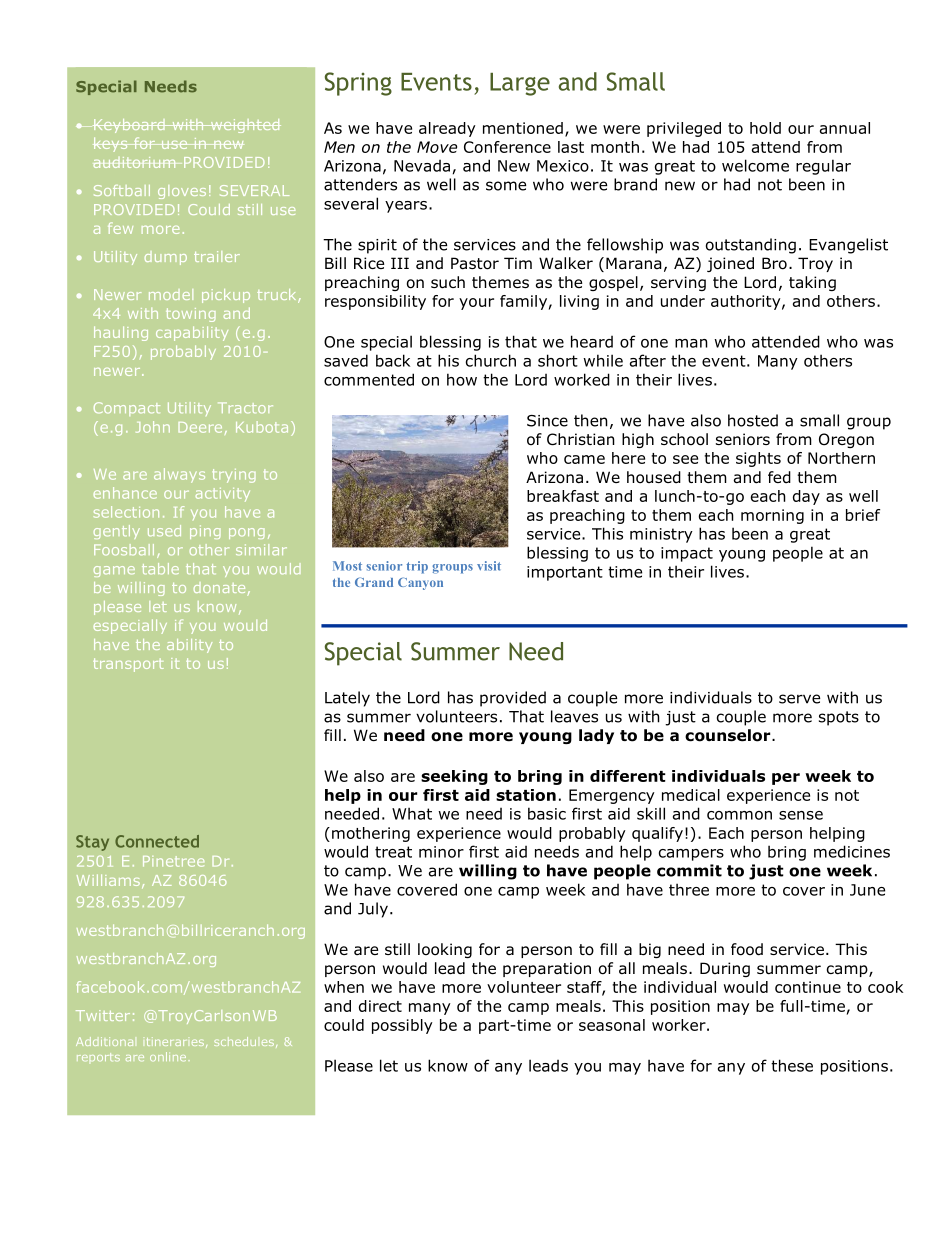  Describe the element at coordinates (799, 699) in the page. I see `serve` at that location.
